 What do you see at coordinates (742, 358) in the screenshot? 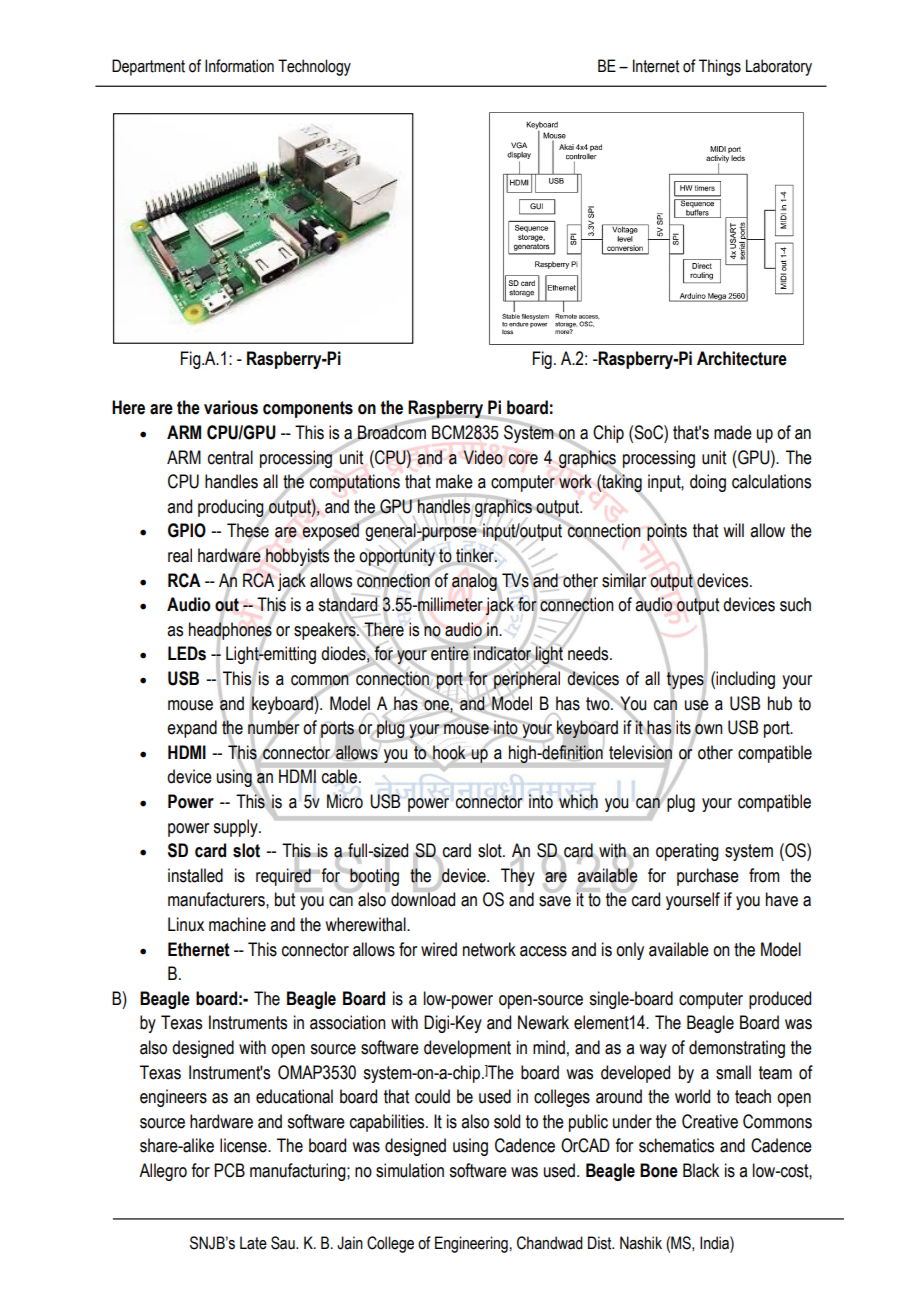
I see `Architecture` at bounding box center [742, 358].
